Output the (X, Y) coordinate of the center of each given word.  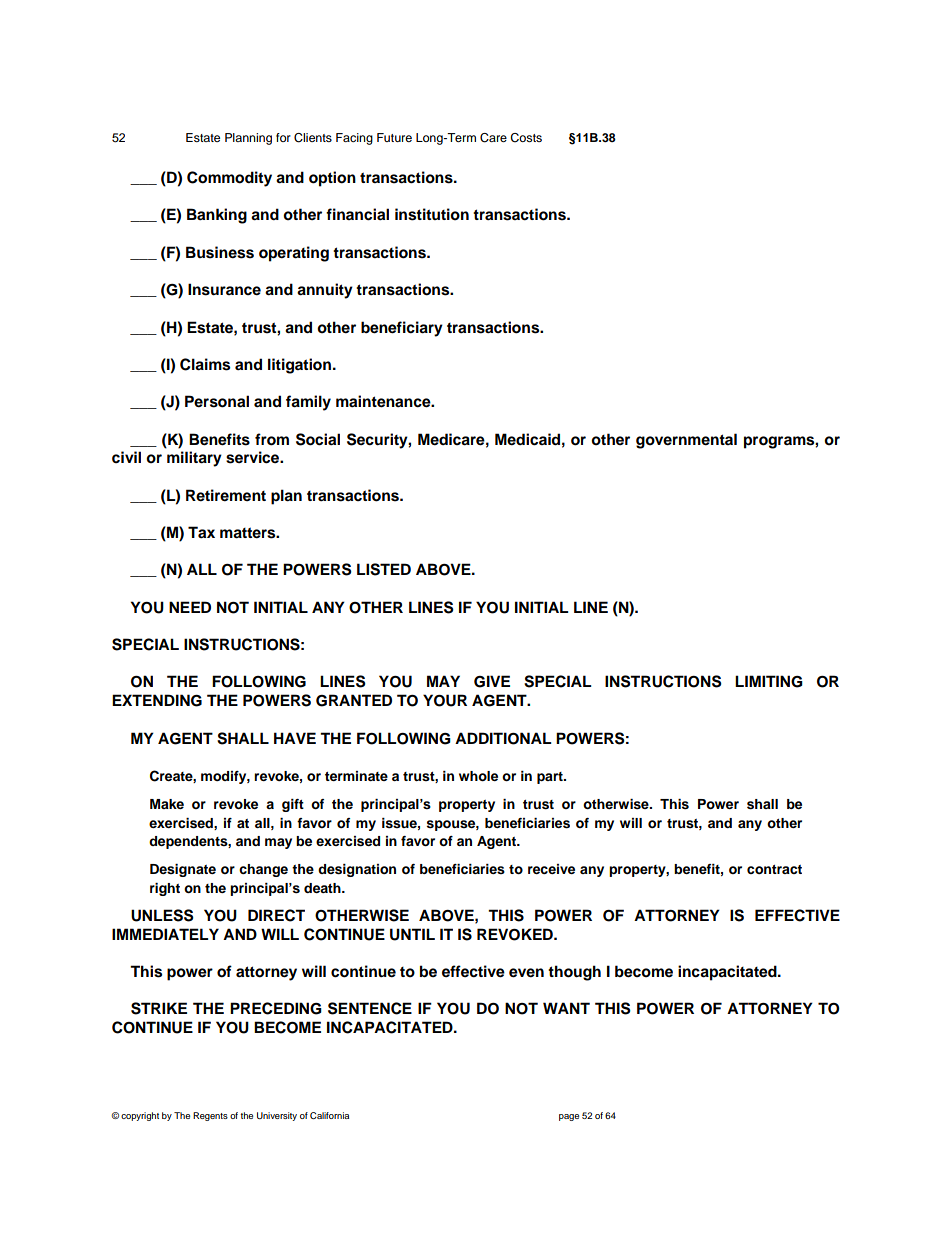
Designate (183, 870)
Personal (217, 401)
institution (432, 214)
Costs (526, 138)
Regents (210, 1116)
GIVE (492, 681)
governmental (686, 441)
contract (774, 869)
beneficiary (402, 329)
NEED (190, 607)
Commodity (229, 179)
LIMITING (769, 681)
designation (357, 870)
